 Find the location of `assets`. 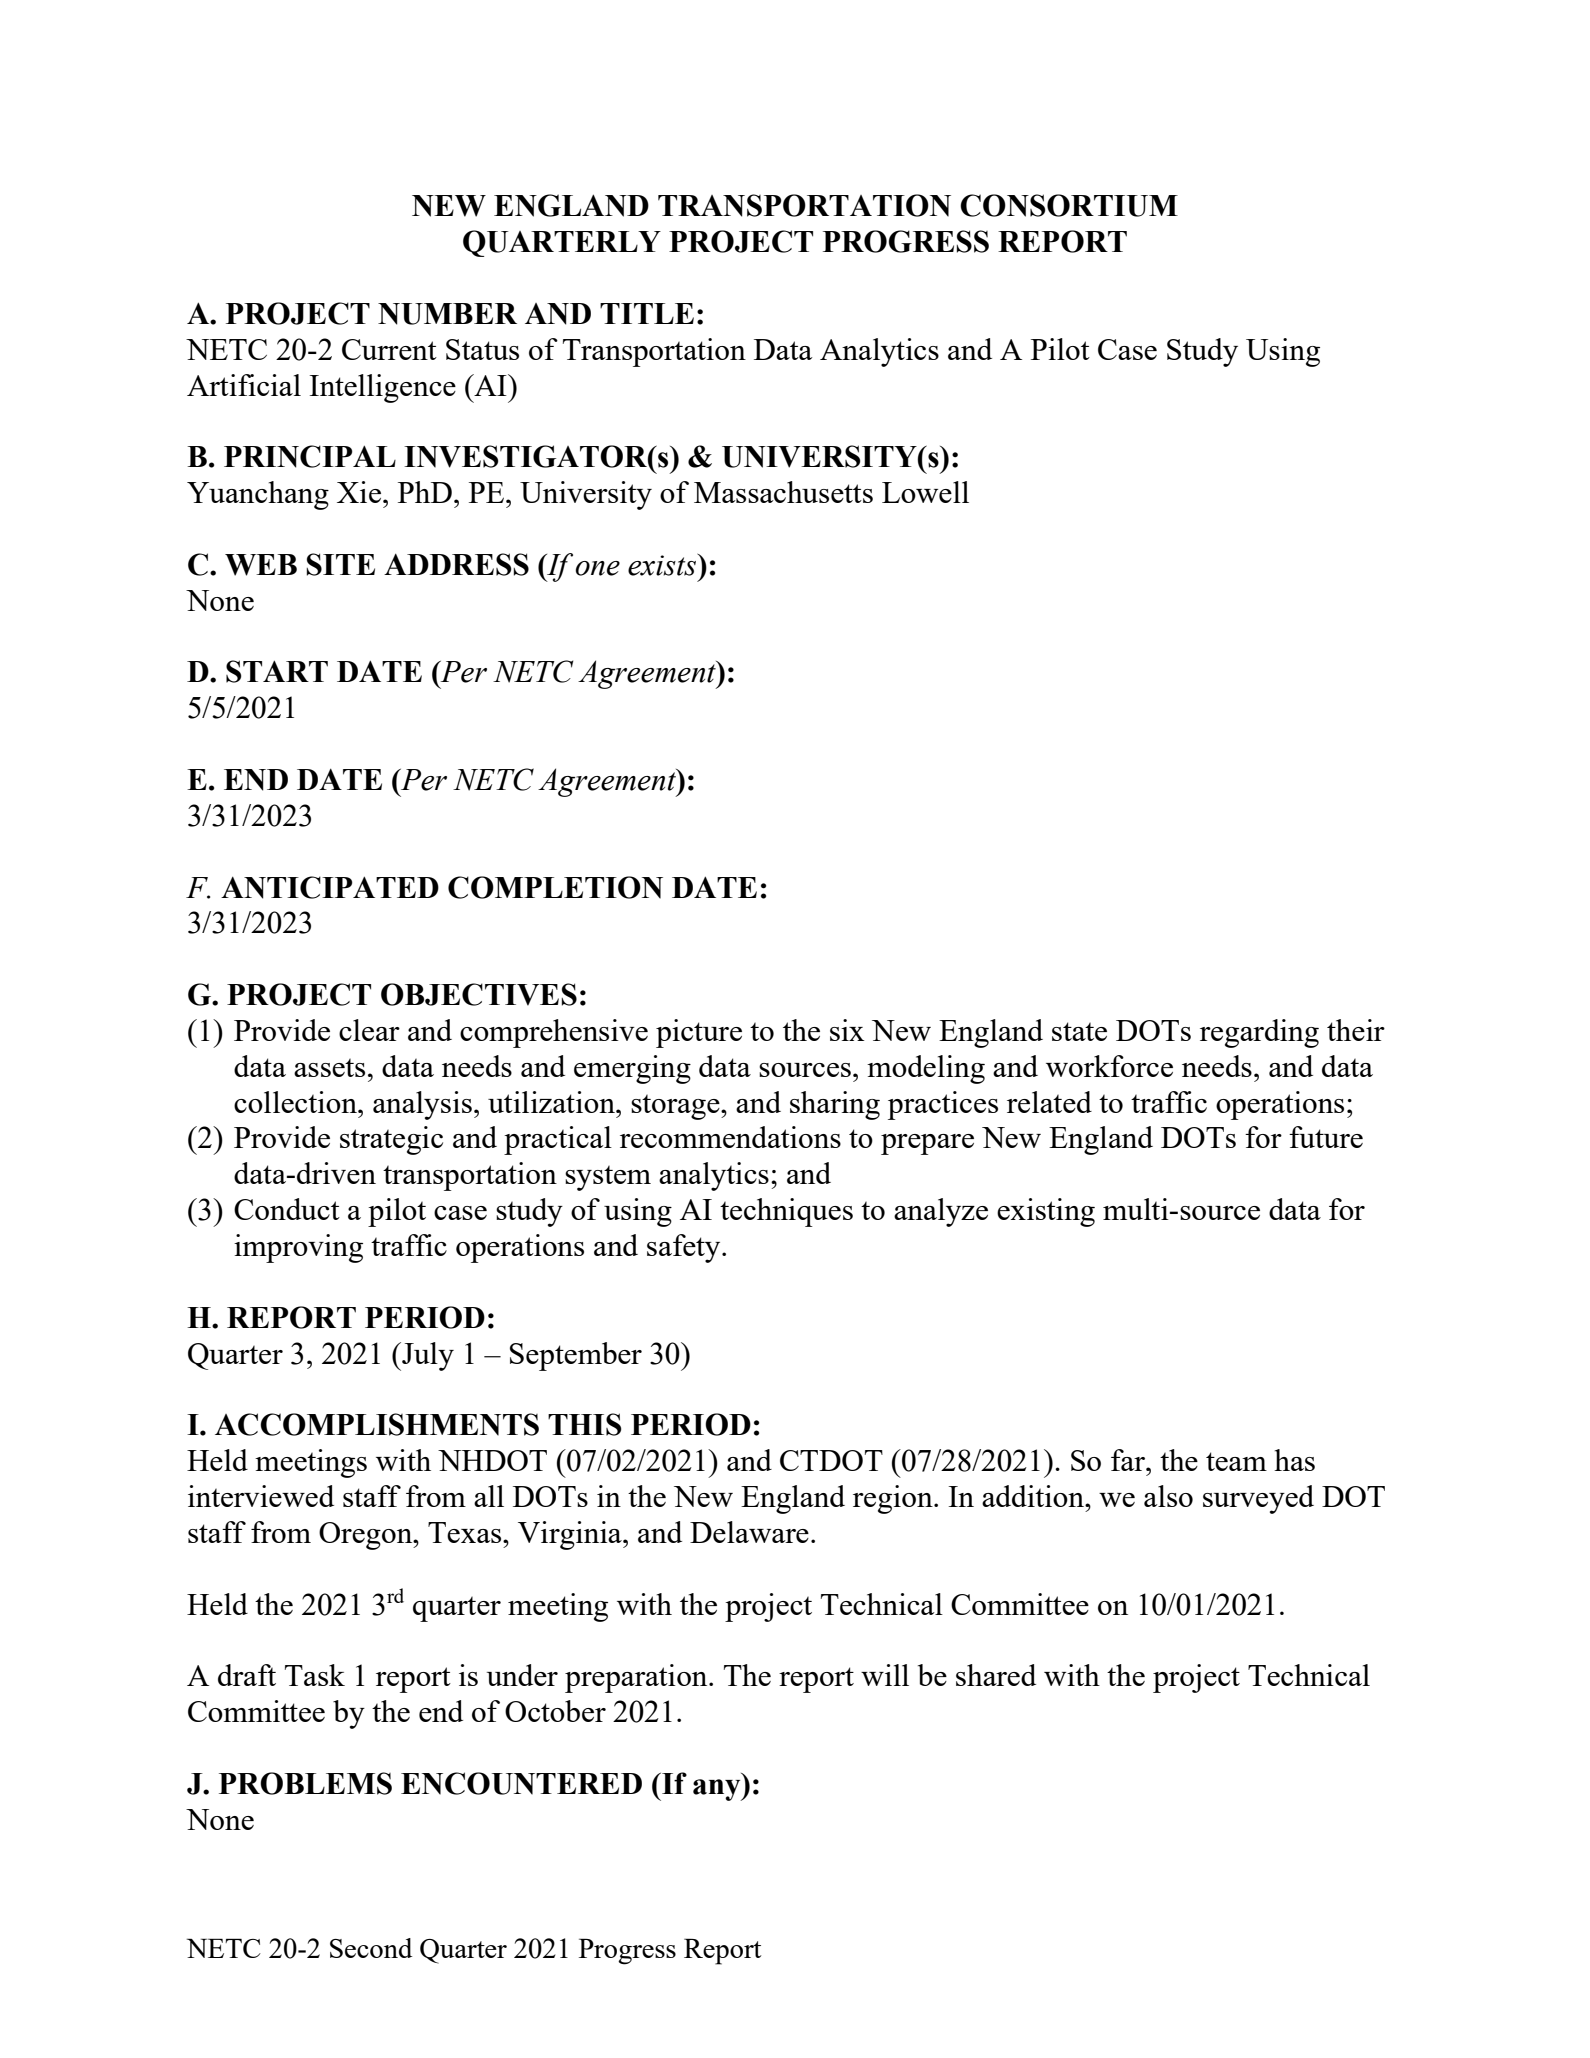

assets is located at coordinates (329, 1067).
